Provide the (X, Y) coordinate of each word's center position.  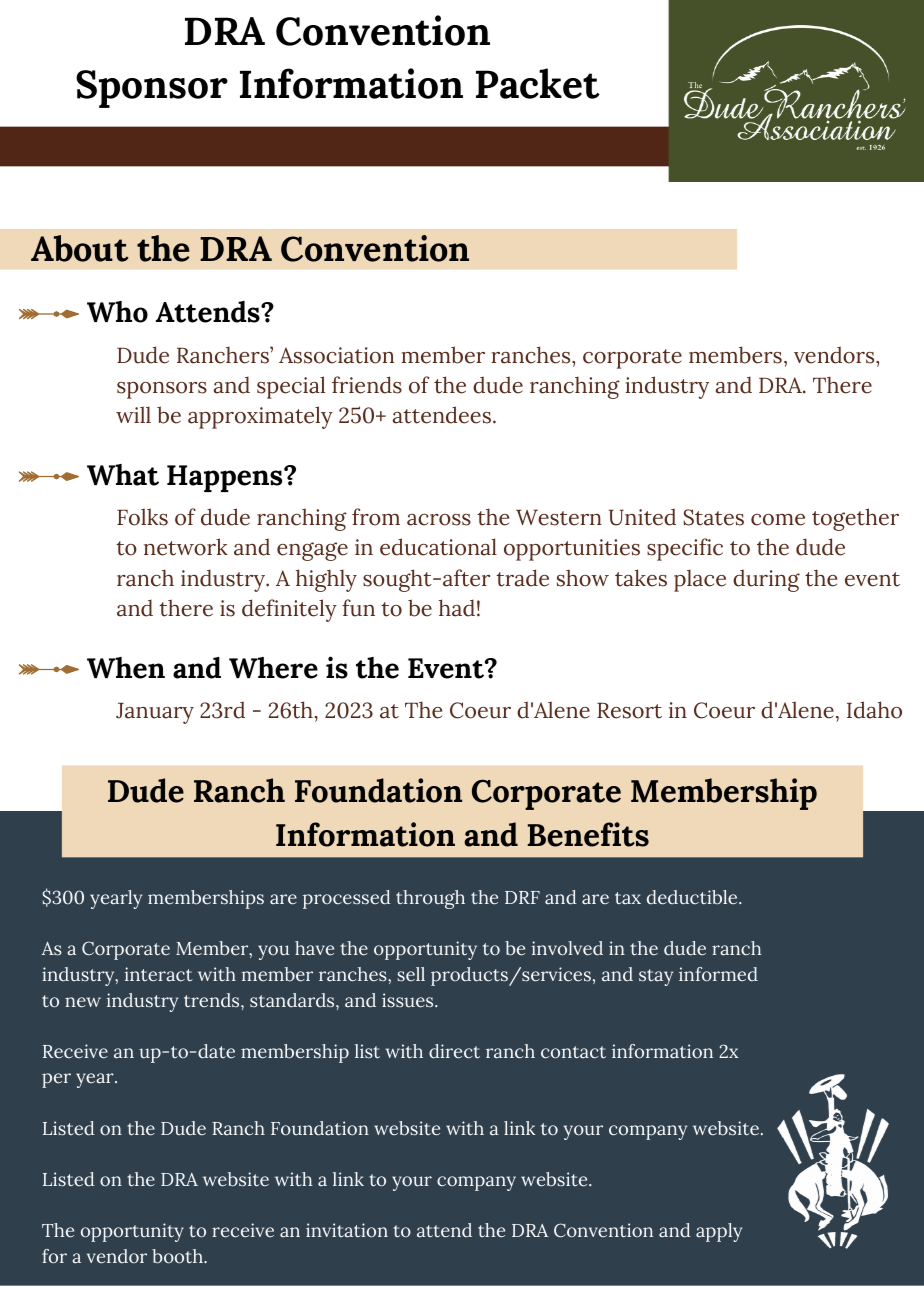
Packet (538, 83)
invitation (347, 1230)
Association (337, 355)
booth (178, 1256)
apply (719, 1232)
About (79, 248)
